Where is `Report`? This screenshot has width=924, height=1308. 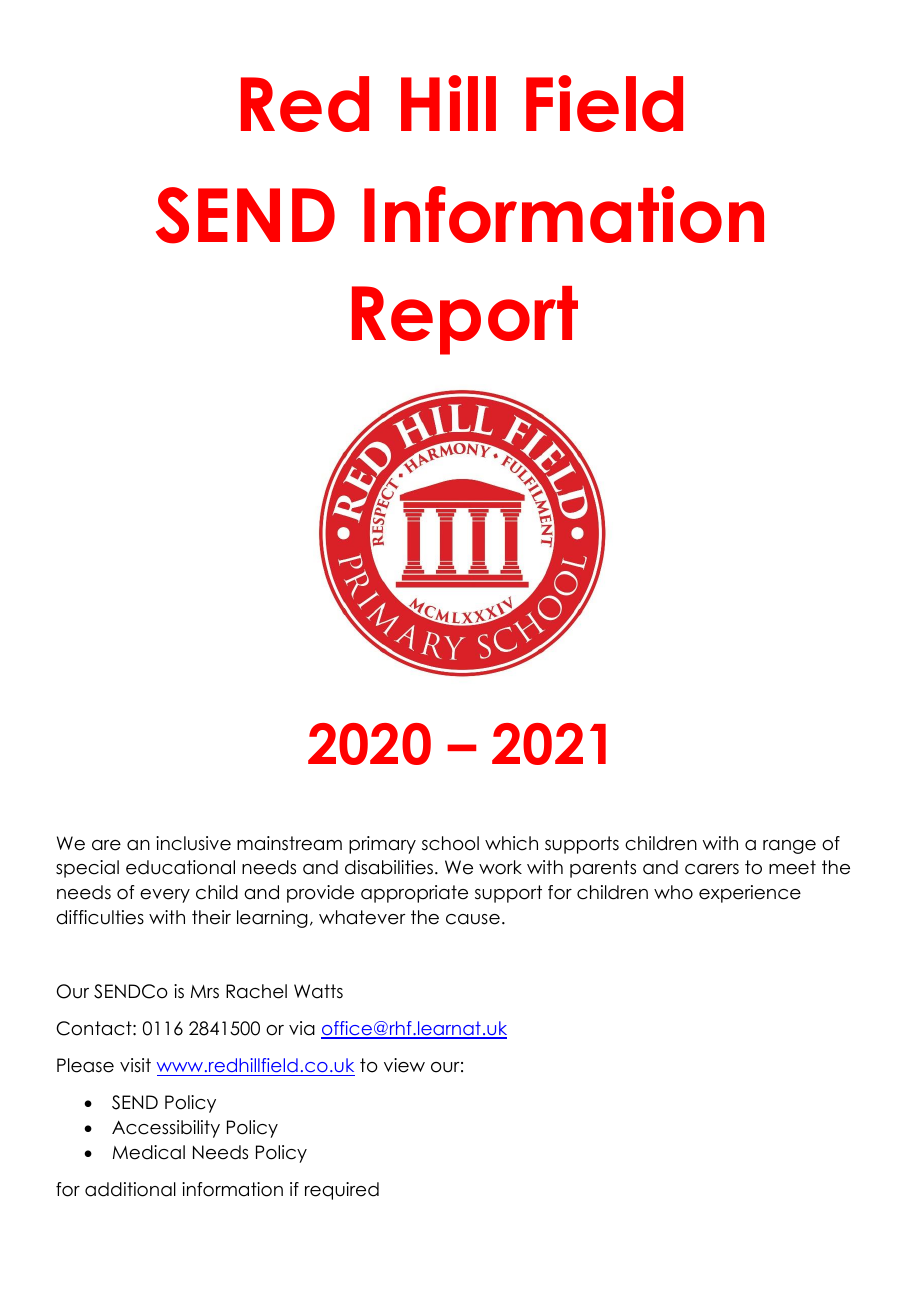
Report is located at coordinates (465, 320).
